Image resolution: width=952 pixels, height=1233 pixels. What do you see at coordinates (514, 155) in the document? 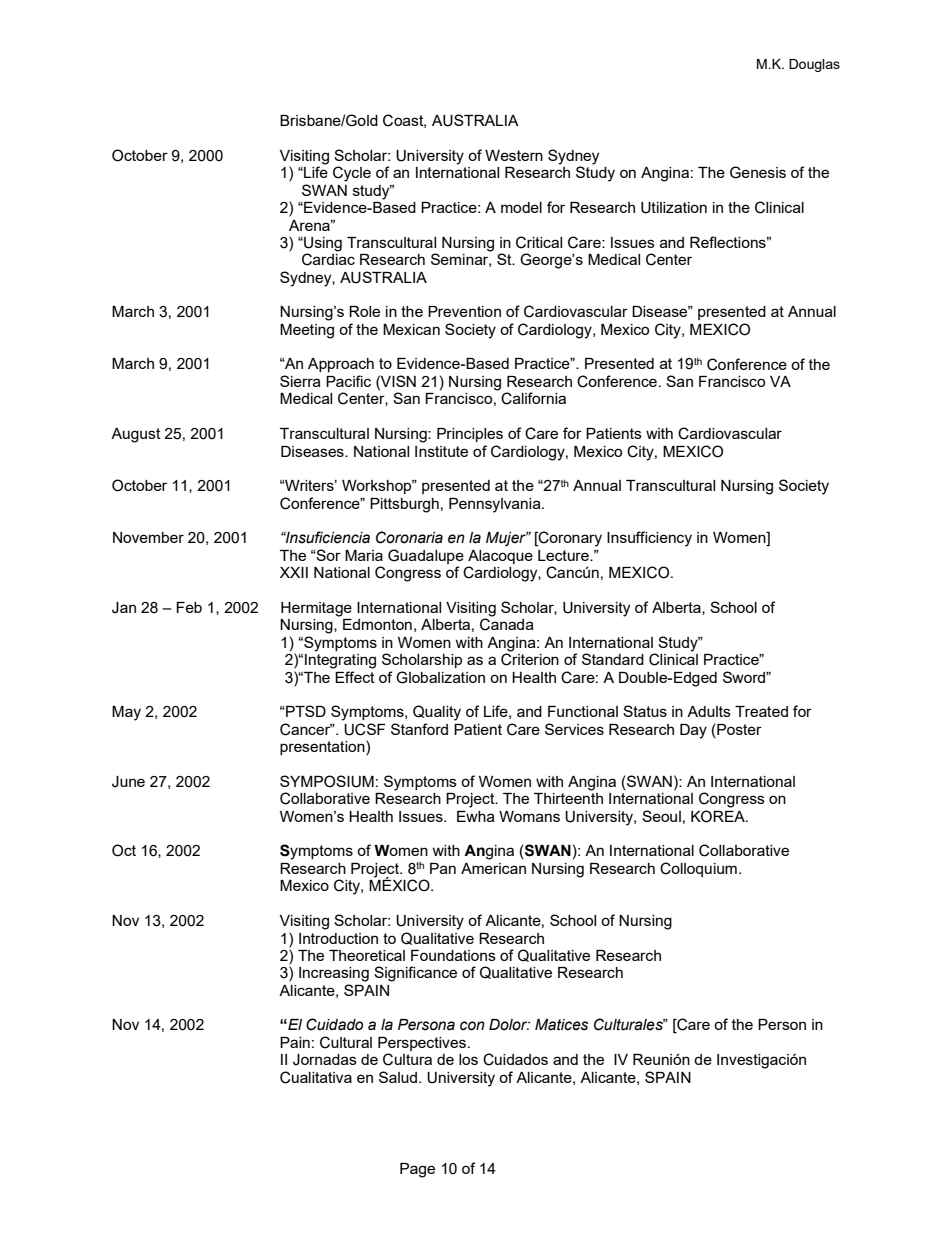
I see `Western` at bounding box center [514, 155].
